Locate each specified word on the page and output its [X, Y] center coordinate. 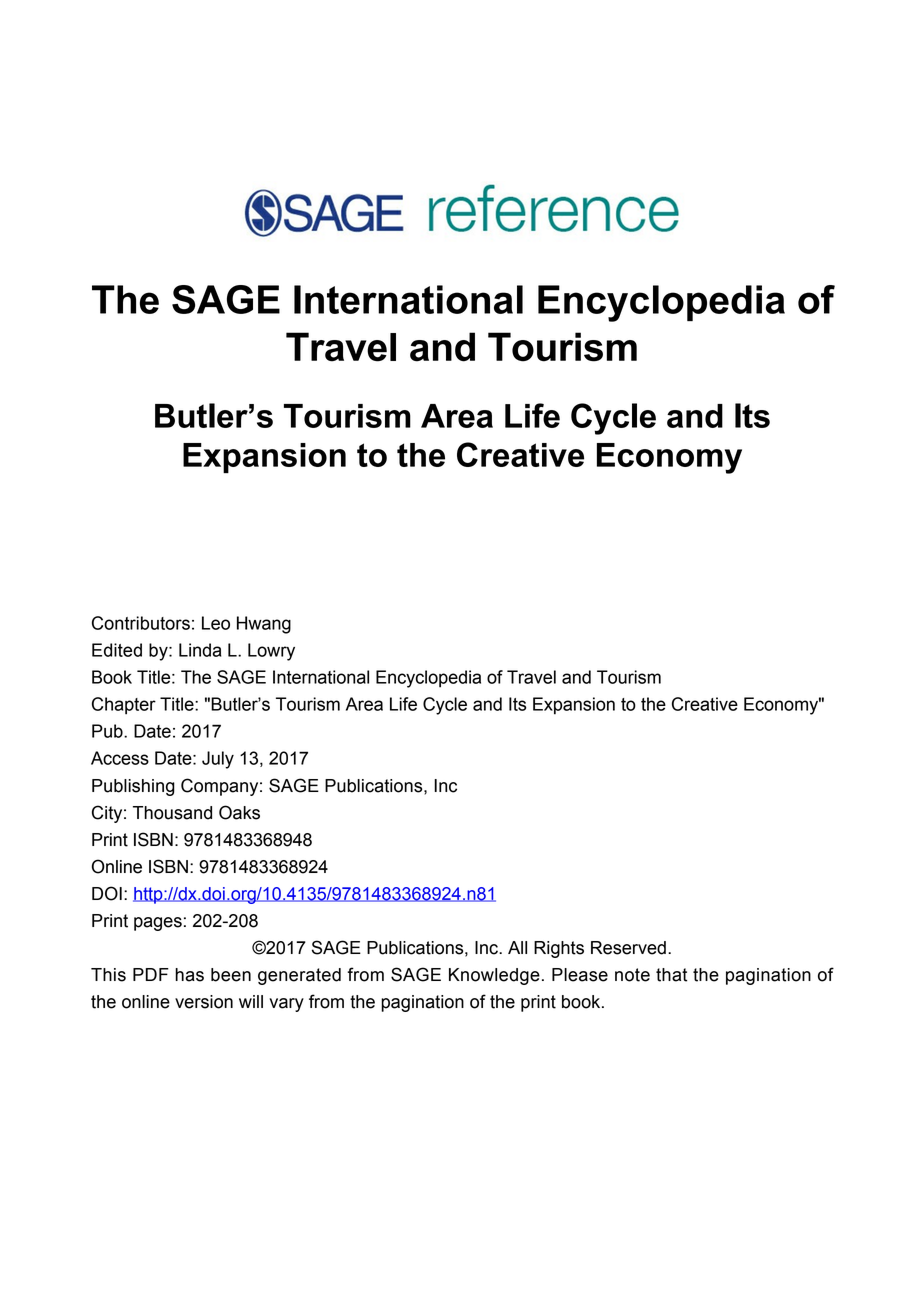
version [204, 1002]
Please [580, 975]
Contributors [141, 623]
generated [299, 976]
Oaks [239, 812]
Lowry [271, 652]
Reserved [628, 948]
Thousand [172, 813]
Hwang [264, 625]
